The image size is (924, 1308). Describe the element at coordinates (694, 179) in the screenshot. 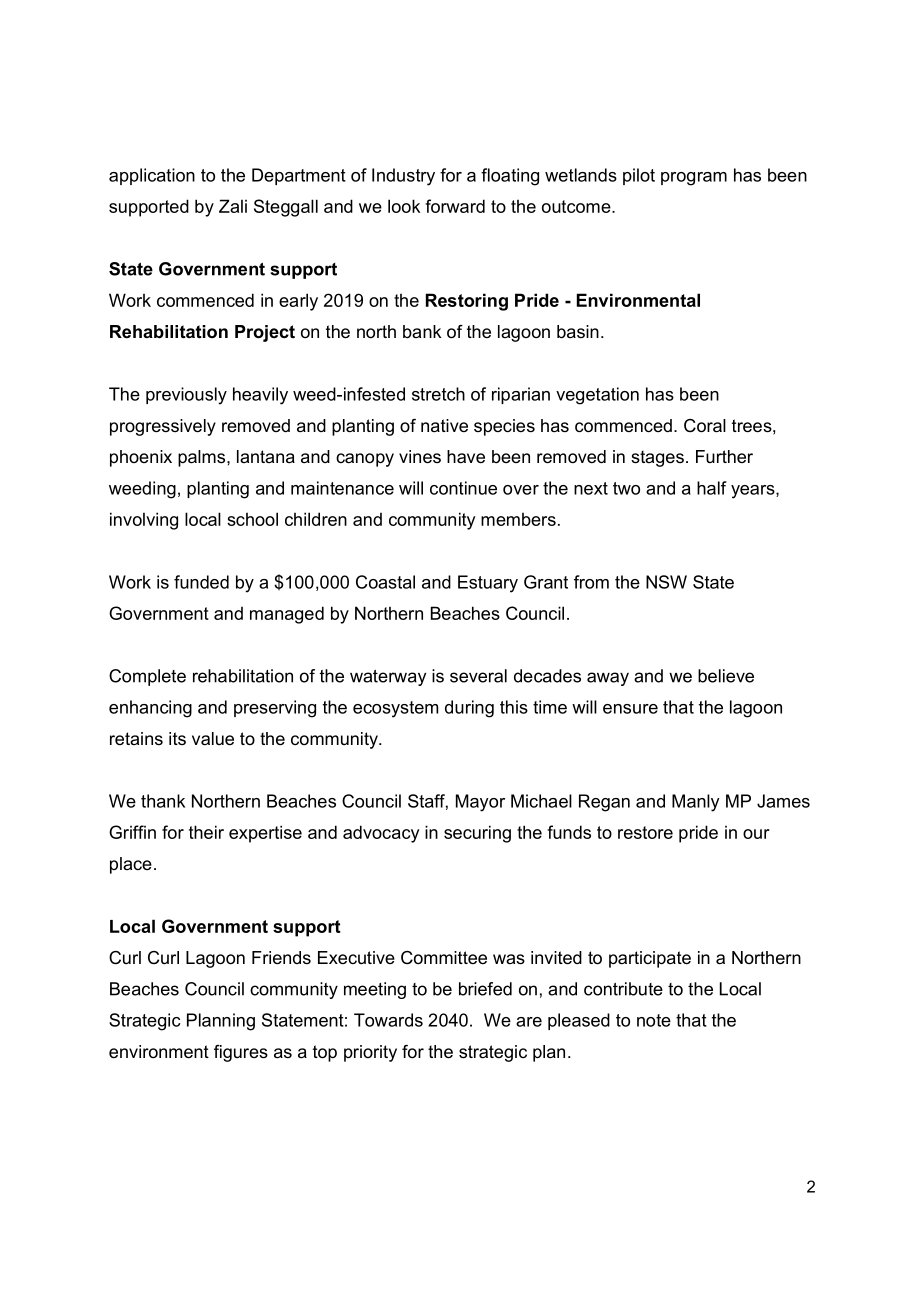

I see `program` at that location.
